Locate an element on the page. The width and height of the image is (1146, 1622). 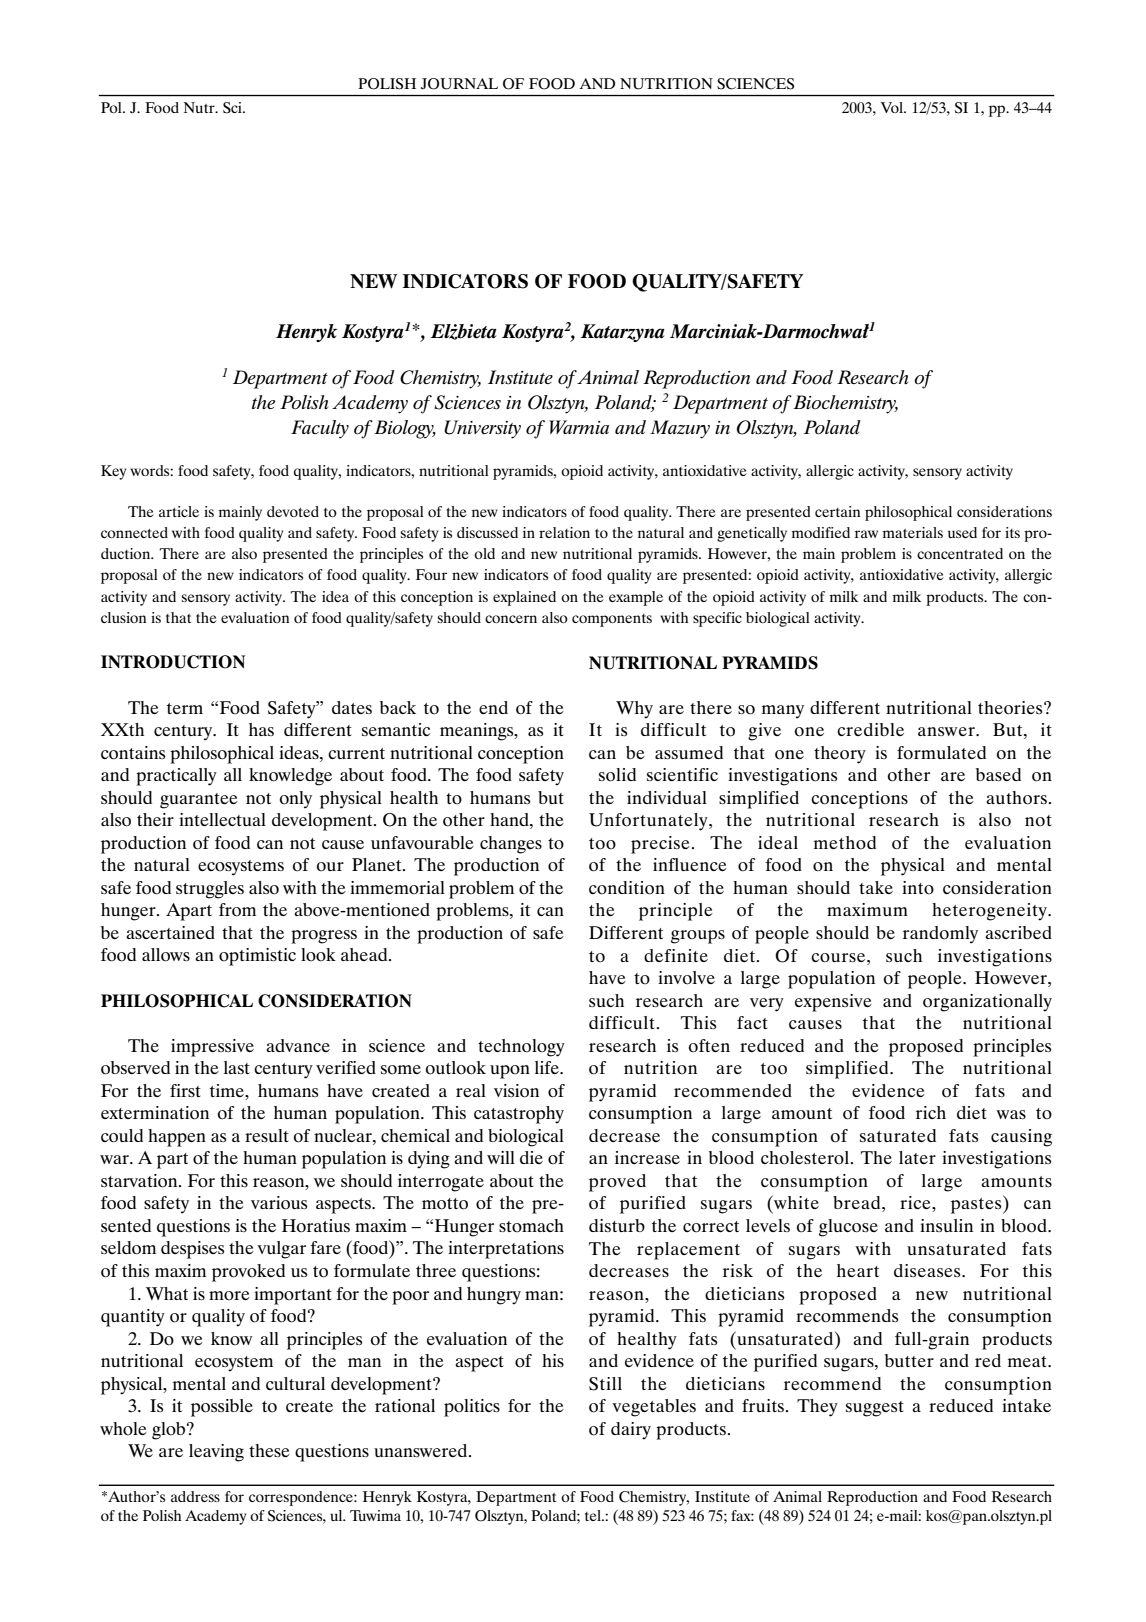
article is located at coordinates (179, 511).
